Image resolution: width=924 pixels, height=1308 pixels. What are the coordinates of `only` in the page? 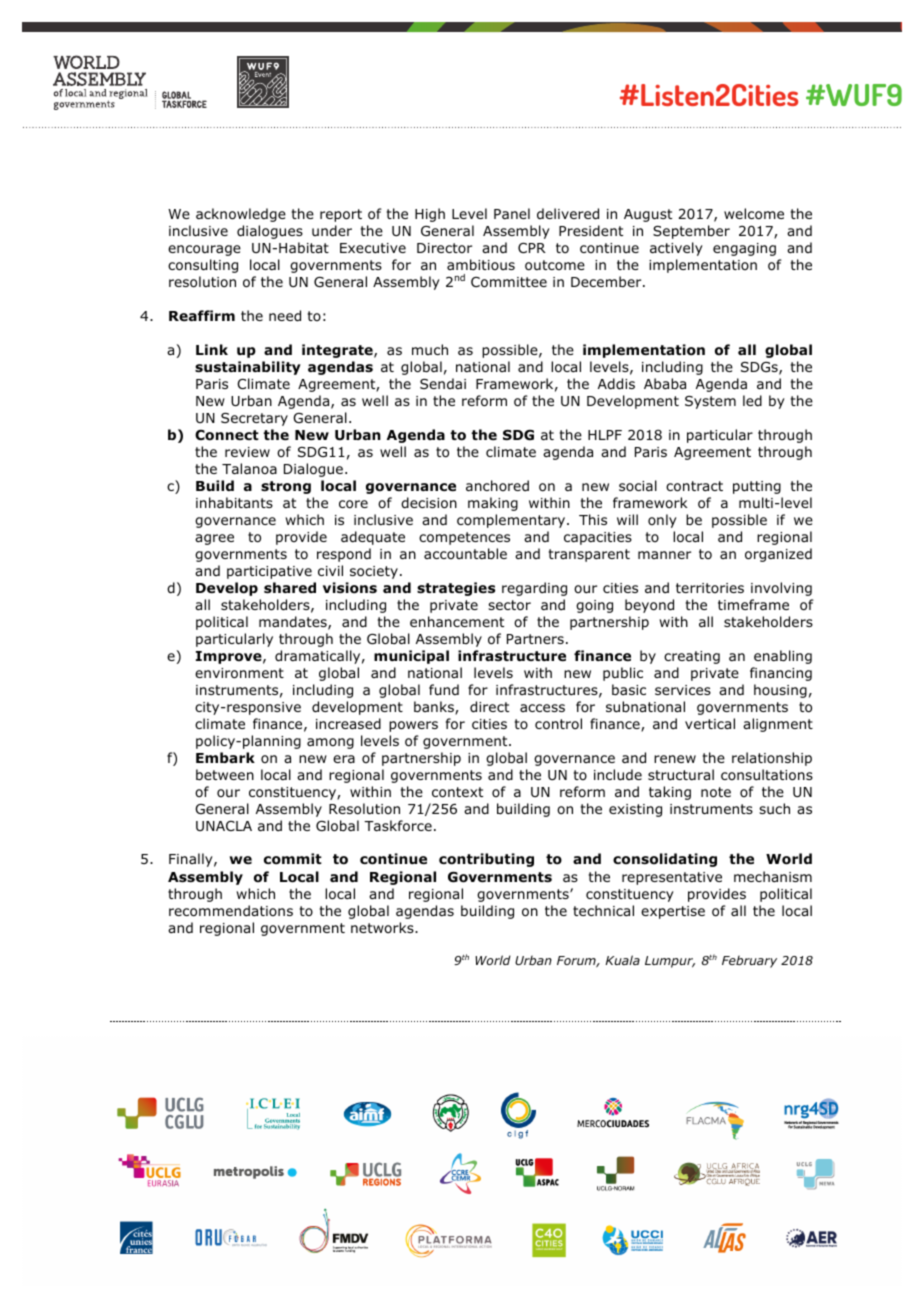 It's located at (662, 521).
